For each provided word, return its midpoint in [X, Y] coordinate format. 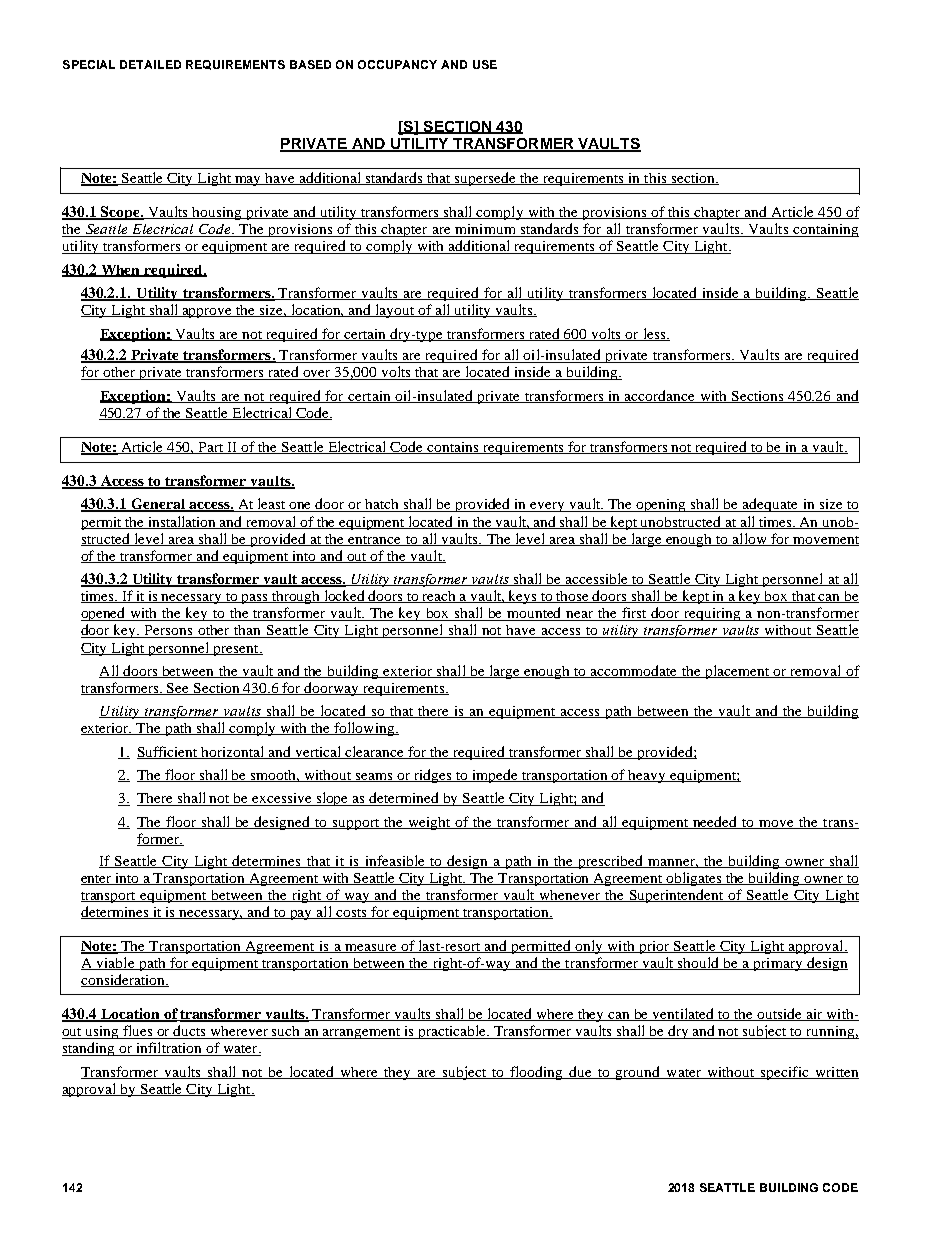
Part [211, 448]
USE [485, 64]
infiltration [169, 1049]
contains [453, 448]
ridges [433, 776]
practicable [452, 1032]
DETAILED [150, 64]
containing [825, 230]
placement [737, 672]
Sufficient [169, 752]
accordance [660, 396]
